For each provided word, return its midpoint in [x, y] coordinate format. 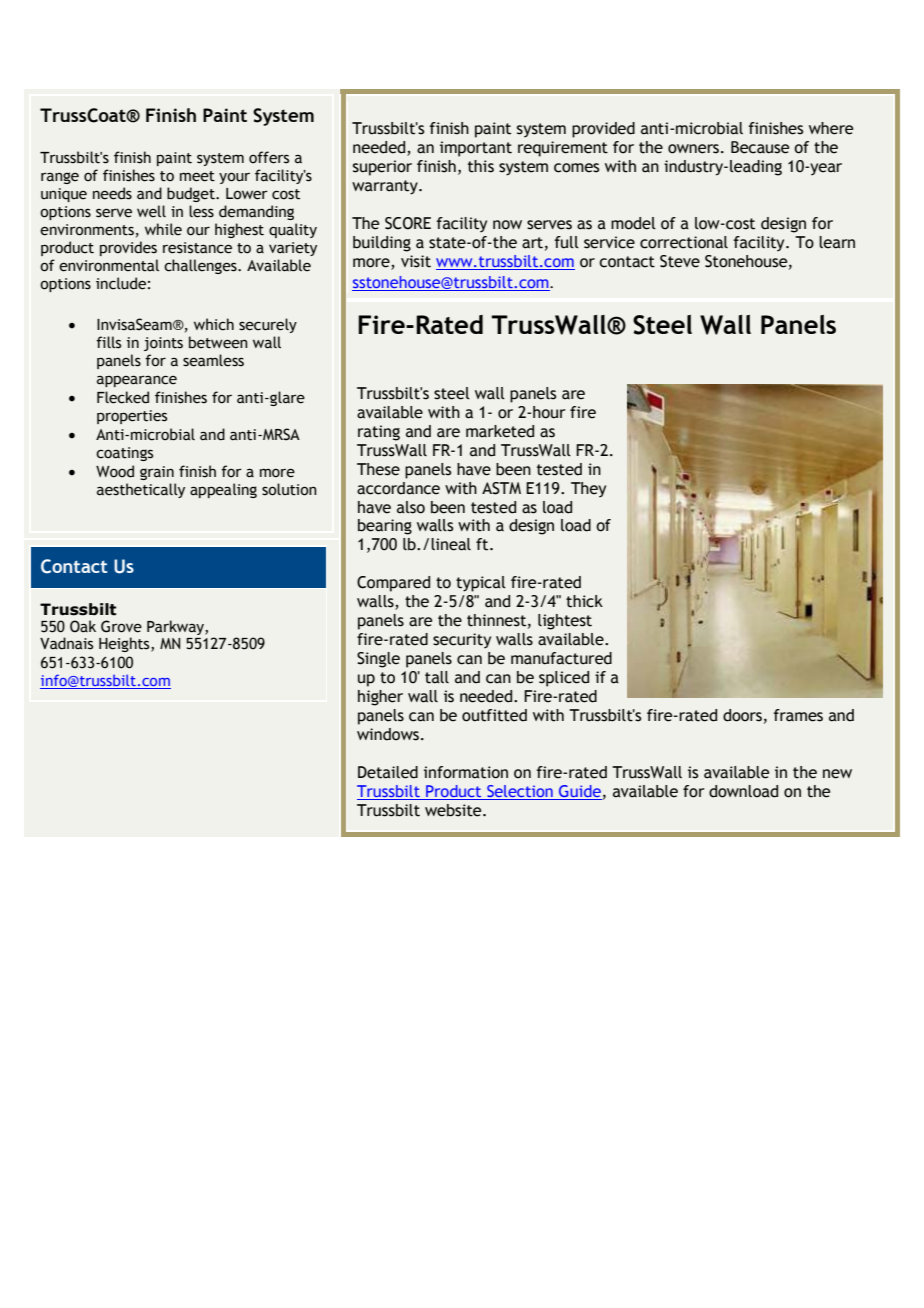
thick [584, 601]
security [462, 641]
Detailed [388, 772]
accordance [398, 488]
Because [760, 147]
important [476, 149]
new [837, 774]
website [454, 810]
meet [197, 176]
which [214, 324]
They [588, 490]
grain [157, 473]
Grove [121, 626]
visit [416, 261]
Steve [680, 261]
